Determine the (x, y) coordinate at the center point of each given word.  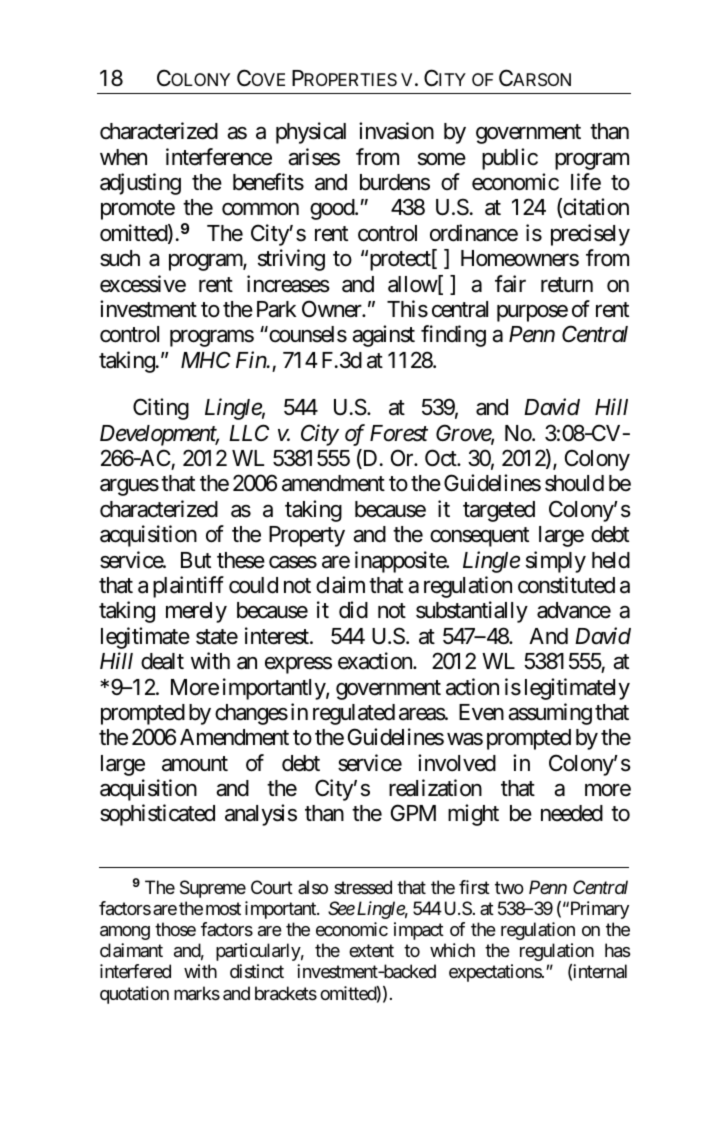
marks (197, 993)
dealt (162, 661)
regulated (354, 714)
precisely (590, 235)
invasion (396, 131)
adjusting (140, 184)
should (574, 483)
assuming (550, 714)
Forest (399, 433)
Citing (161, 409)
